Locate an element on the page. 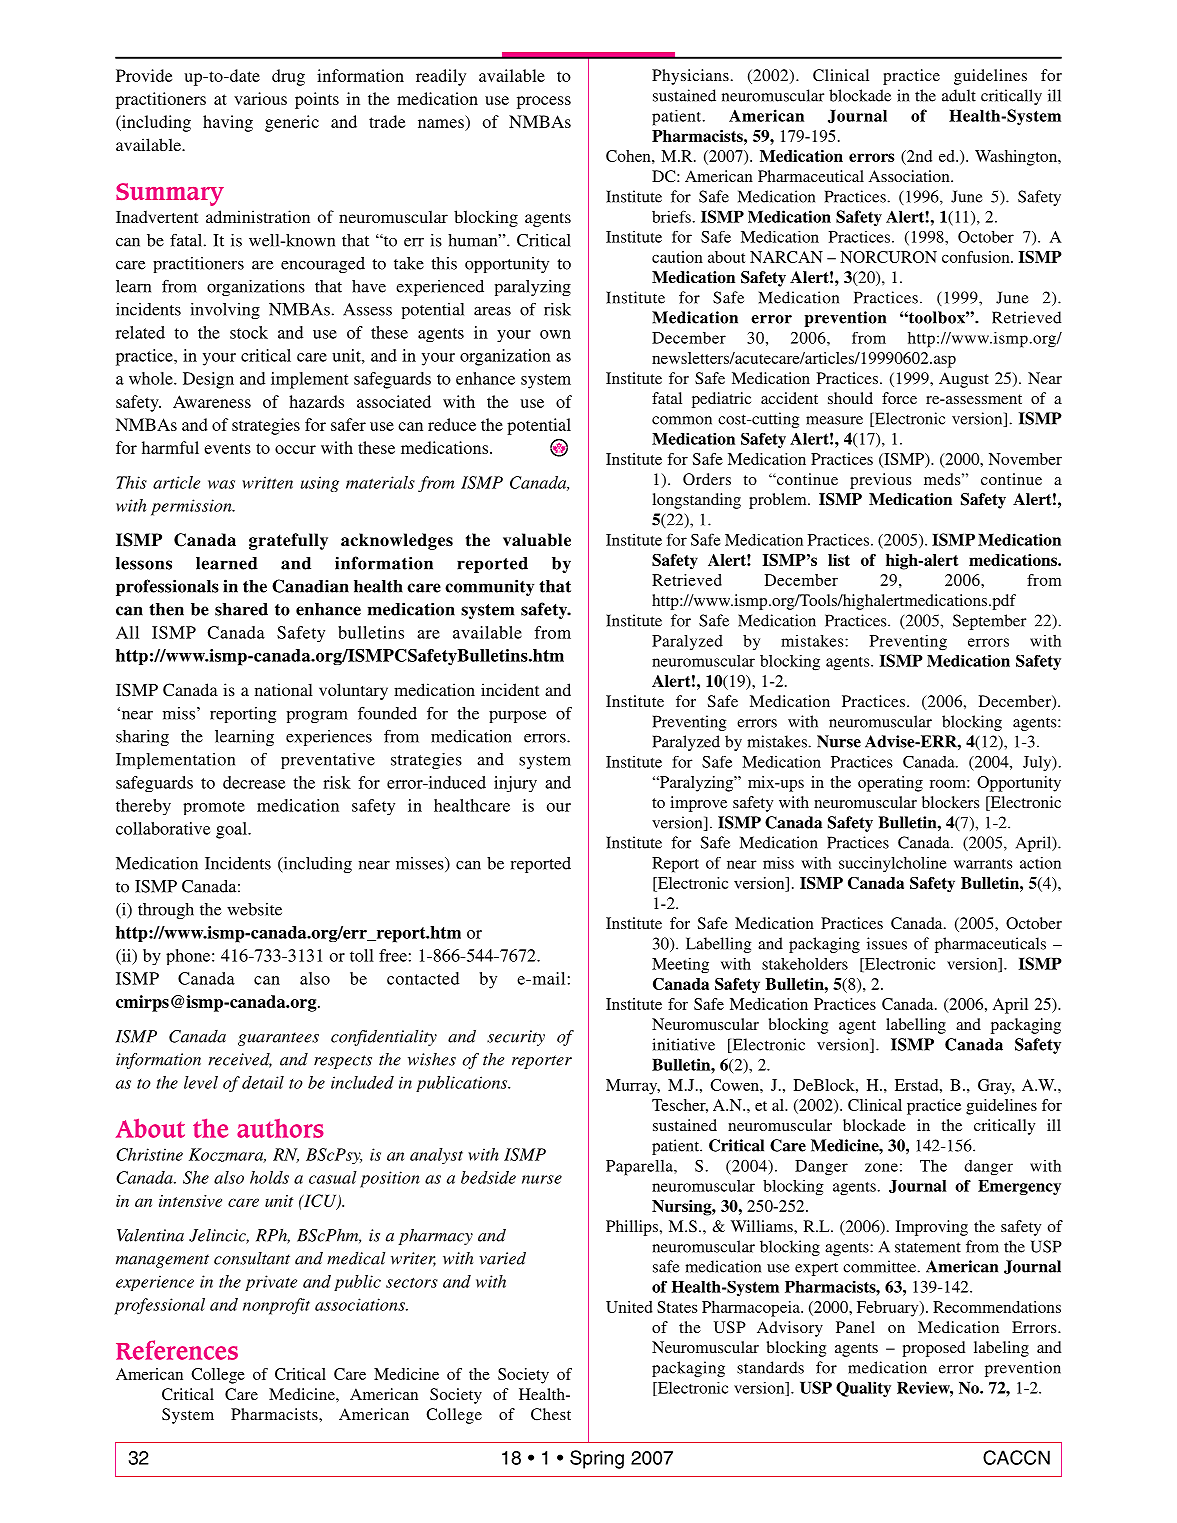 The image size is (1177, 1523). decrease is located at coordinates (254, 782).
